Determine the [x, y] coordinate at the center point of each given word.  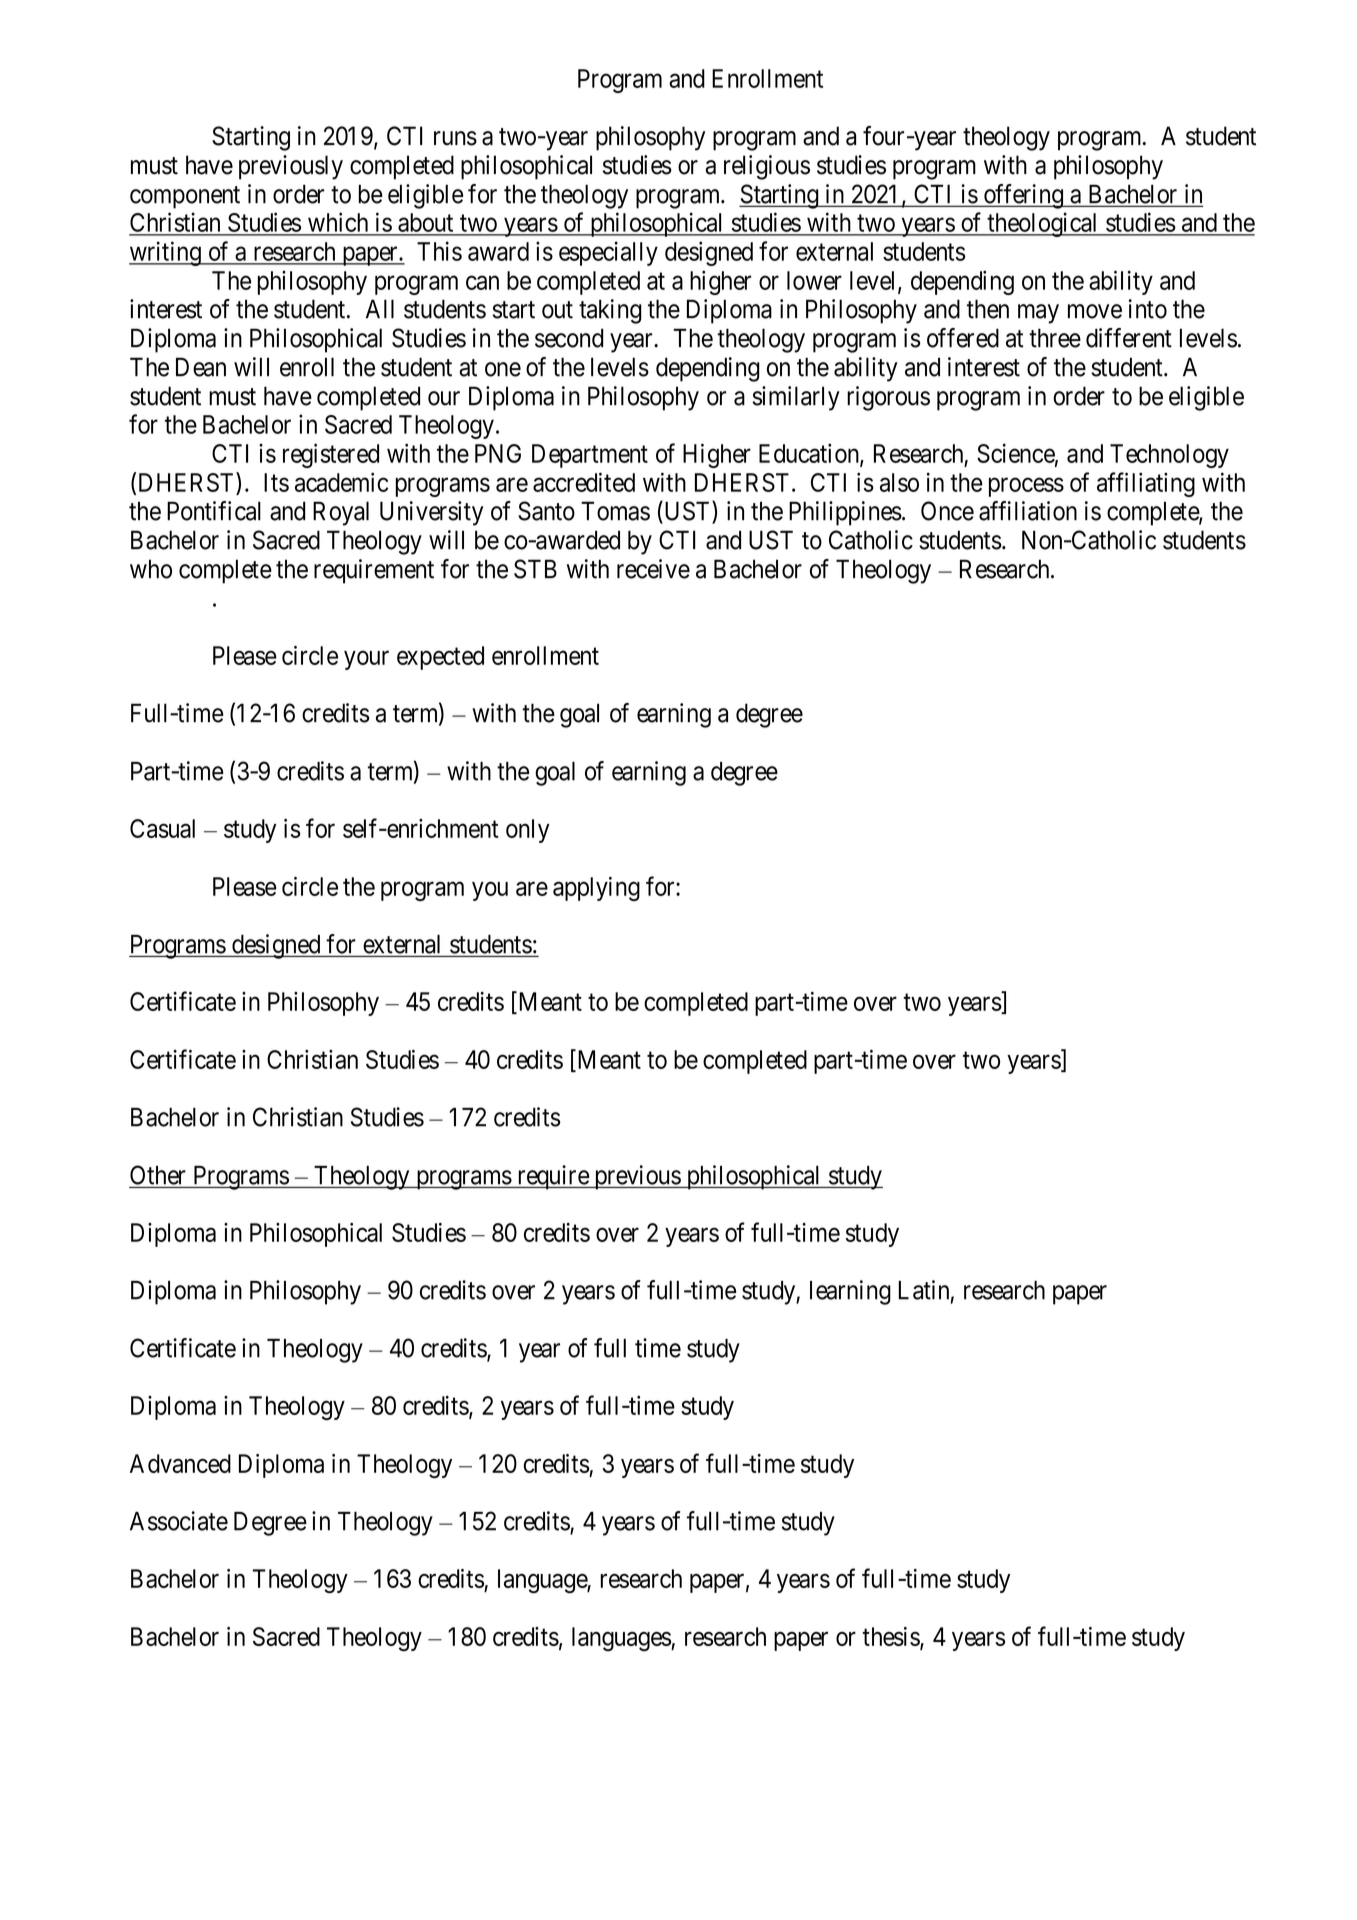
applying [596, 889]
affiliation [1028, 511]
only [528, 831]
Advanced [180, 1463]
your [366, 660]
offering [1023, 196]
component [185, 197]
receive [653, 569]
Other [158, 1175]
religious [767, 167]
